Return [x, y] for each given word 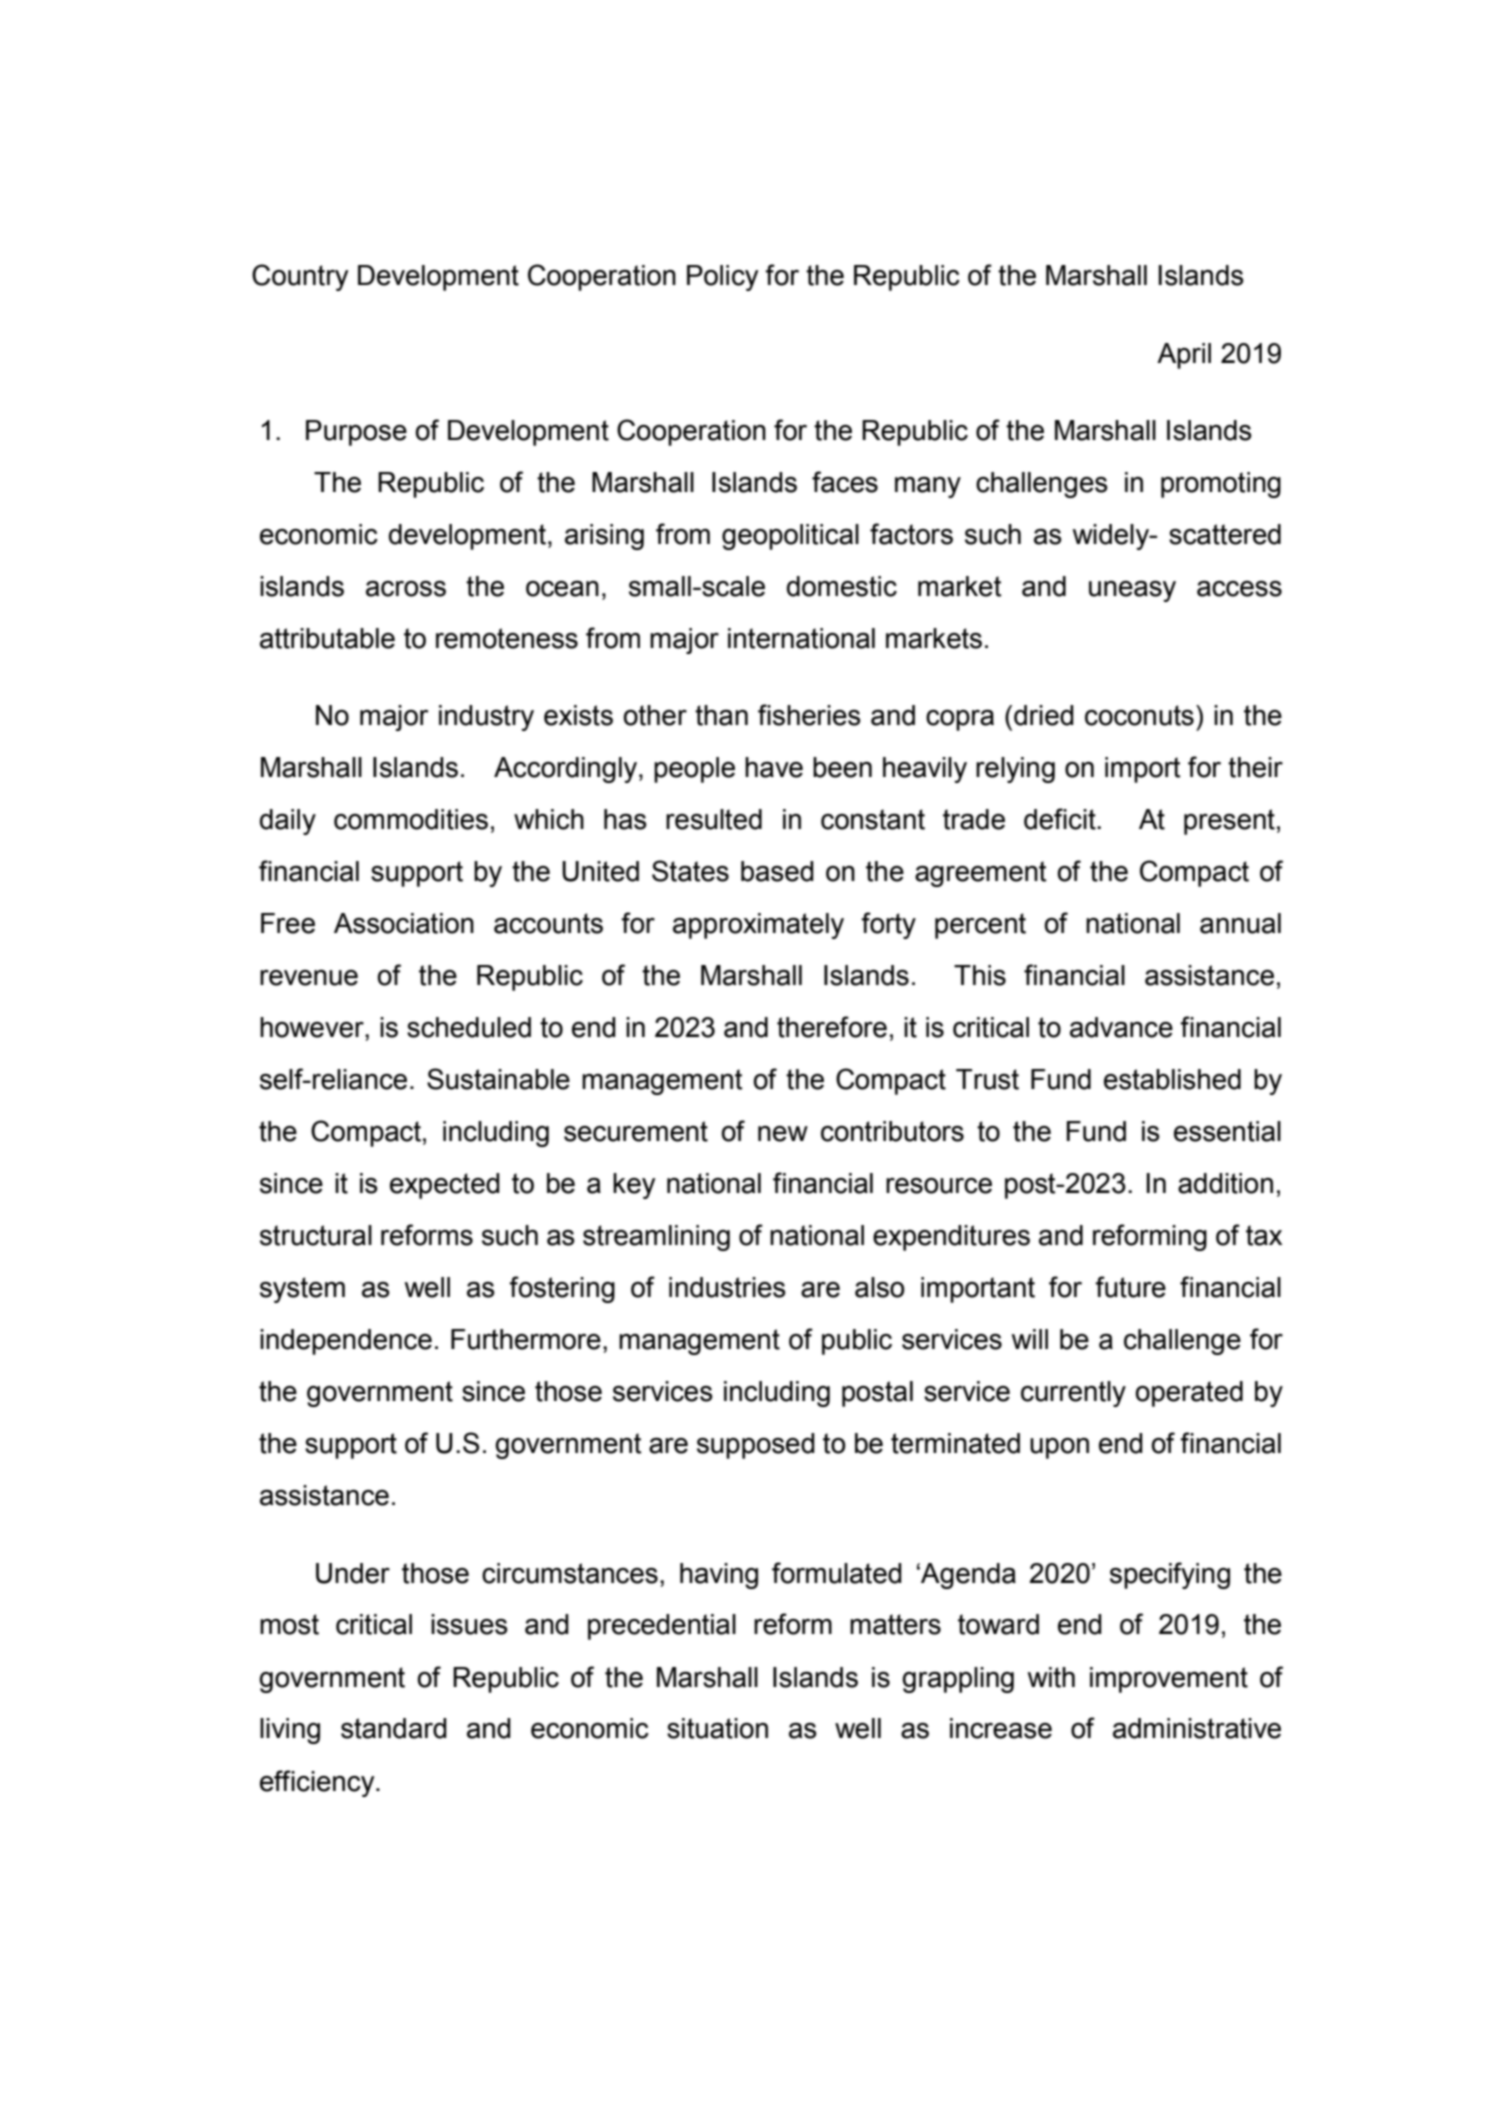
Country [300, 277]
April [1184, 356]
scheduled [469, 1027]
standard [394, 1728]
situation [717, 1728]
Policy [722, 278]
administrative [1197, 1728]
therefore [832, 1027]
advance [1121, 1027]
